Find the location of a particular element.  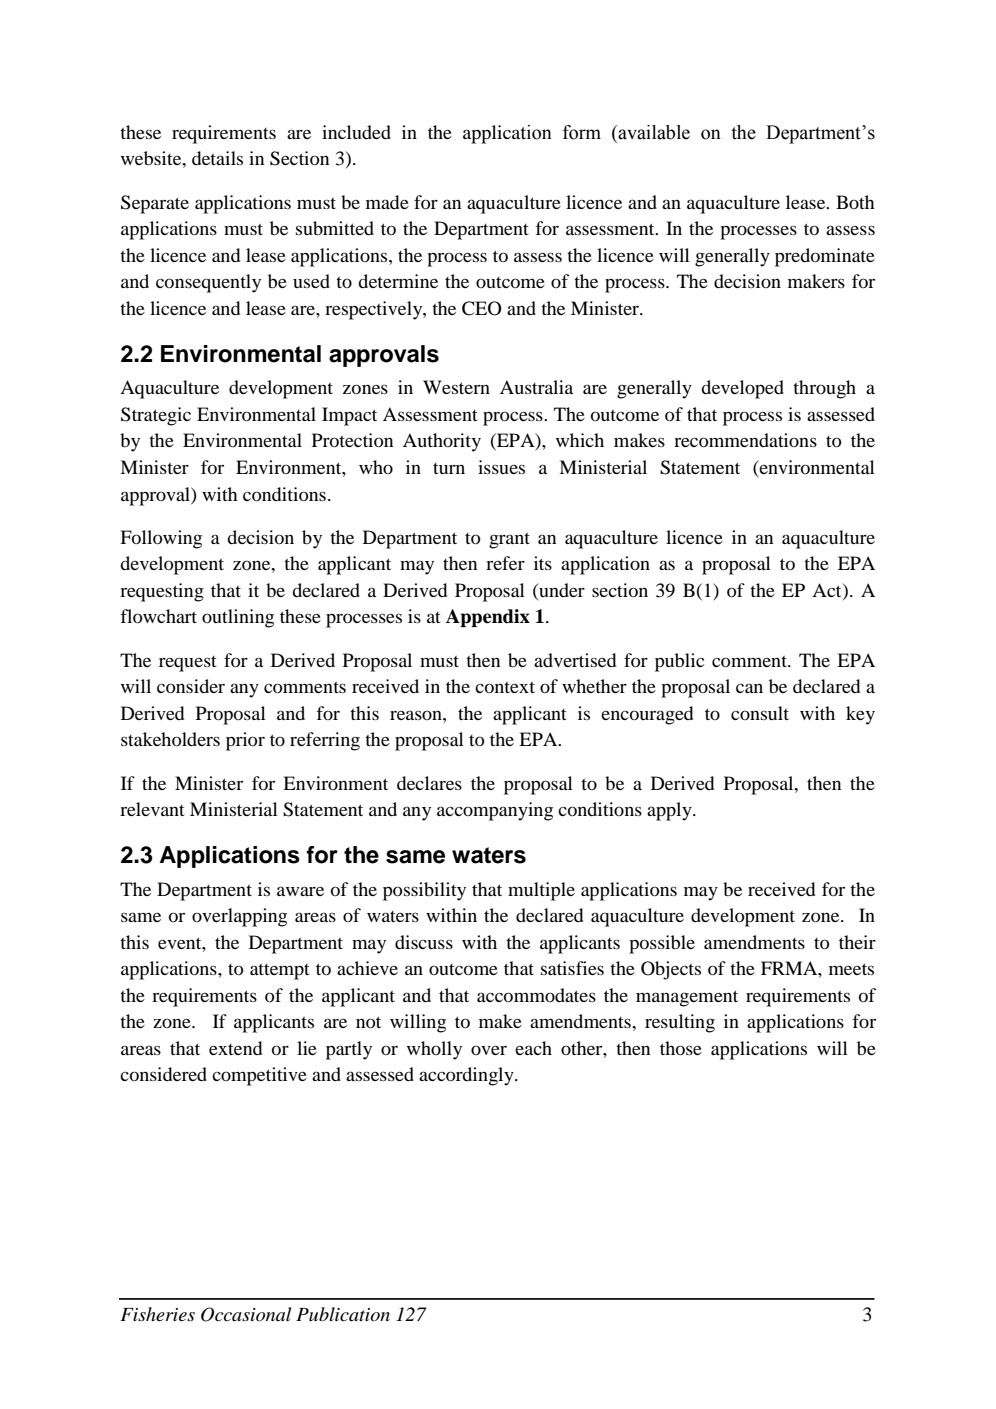

prior is located at coordinates (245, 741).
